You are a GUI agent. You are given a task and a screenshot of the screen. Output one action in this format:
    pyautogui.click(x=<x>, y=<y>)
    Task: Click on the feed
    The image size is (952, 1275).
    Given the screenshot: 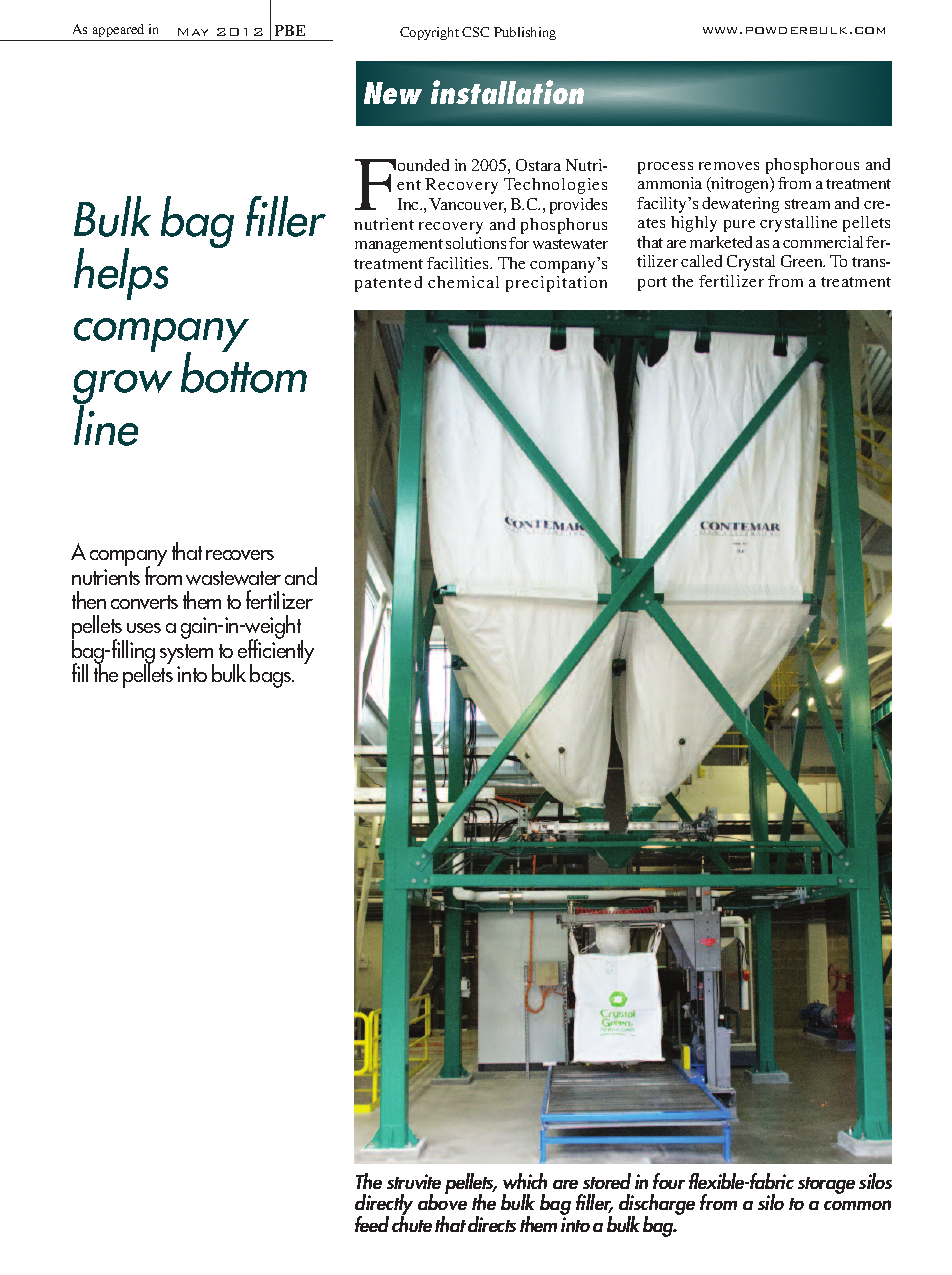 What is the action you would take?
    pyautogui.click(x=372, y=1224)
